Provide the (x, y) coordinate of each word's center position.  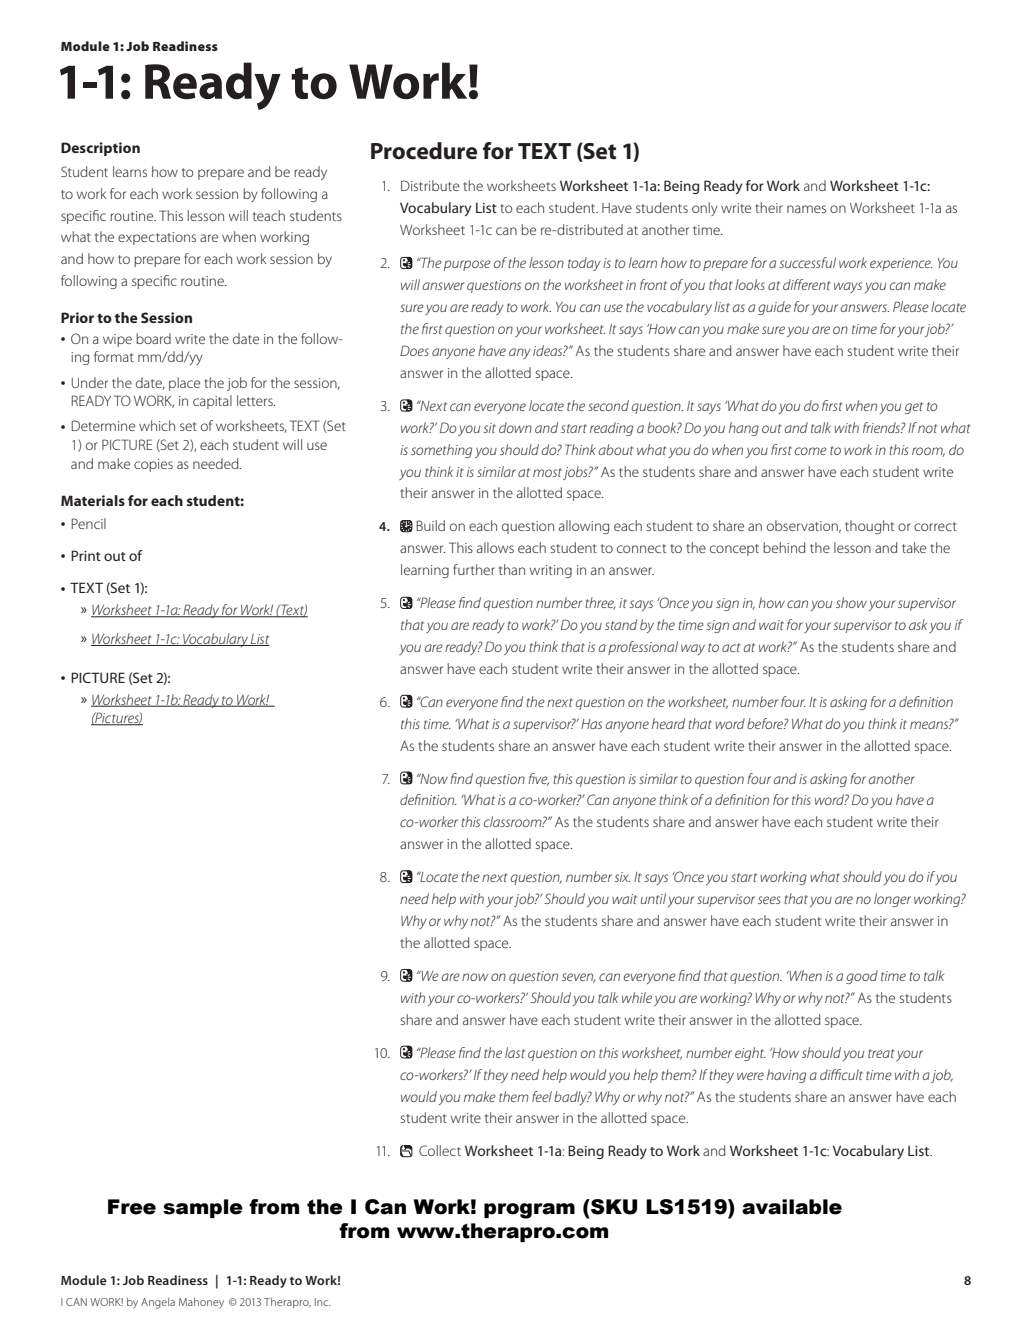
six (622, 877)
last (515, 1052)
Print (86, 555)
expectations (157, 238)
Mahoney (201, 1303)
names (806, 209)
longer (892, 900)
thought (869, 527)
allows (495, 547)
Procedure (424, 151)
